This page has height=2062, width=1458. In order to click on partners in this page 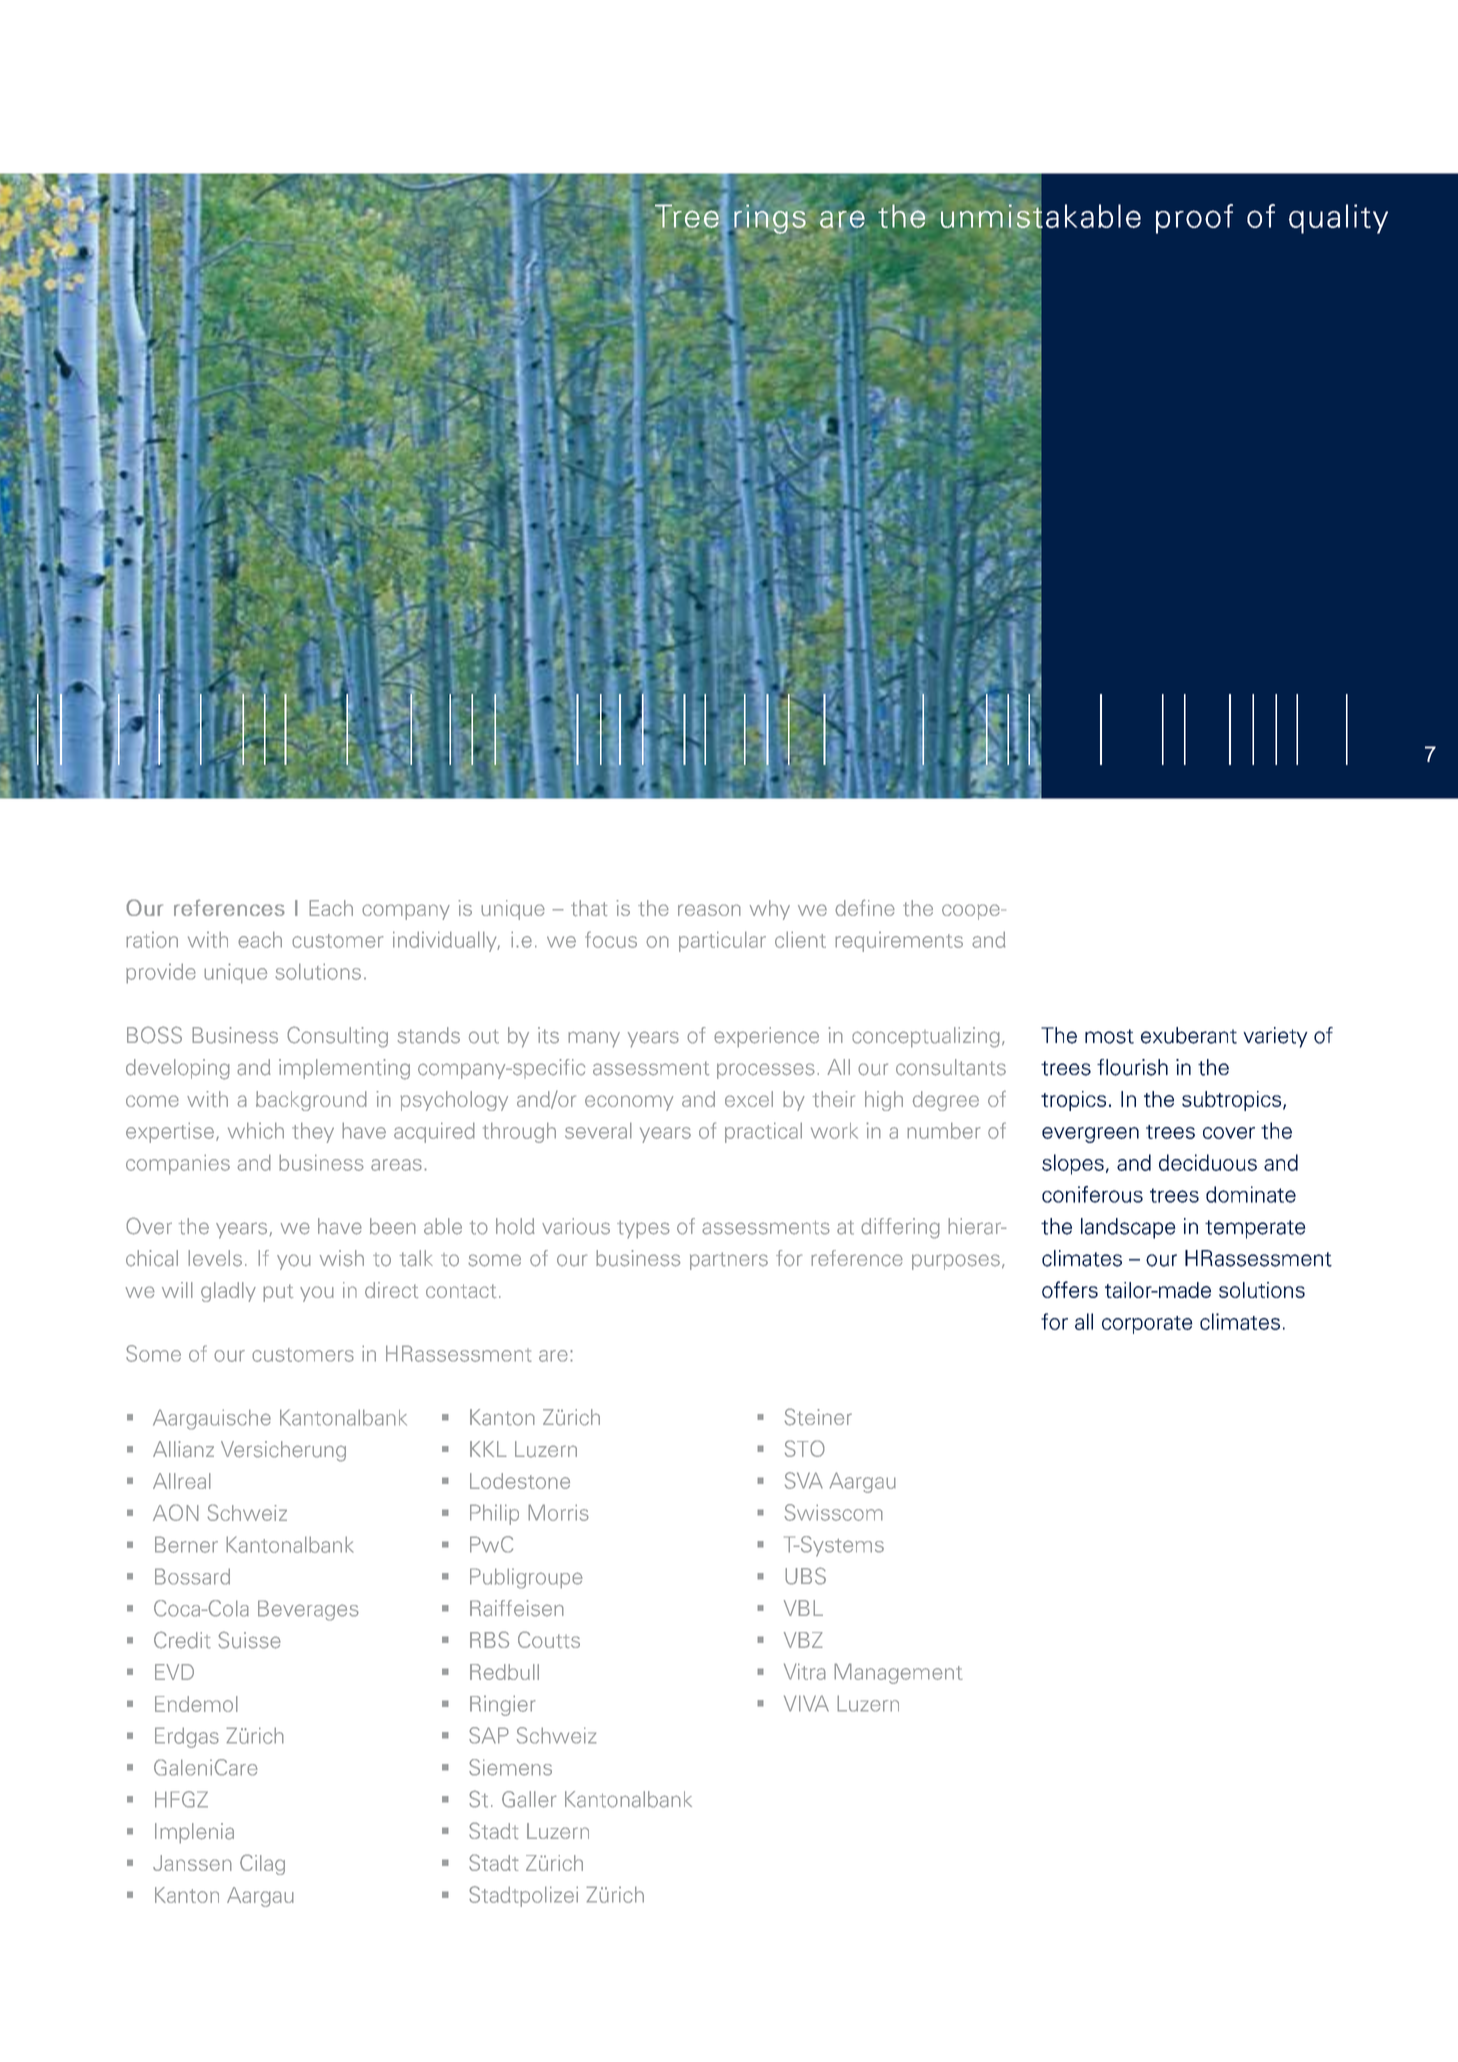, I will do `click(729, 1261)`.
